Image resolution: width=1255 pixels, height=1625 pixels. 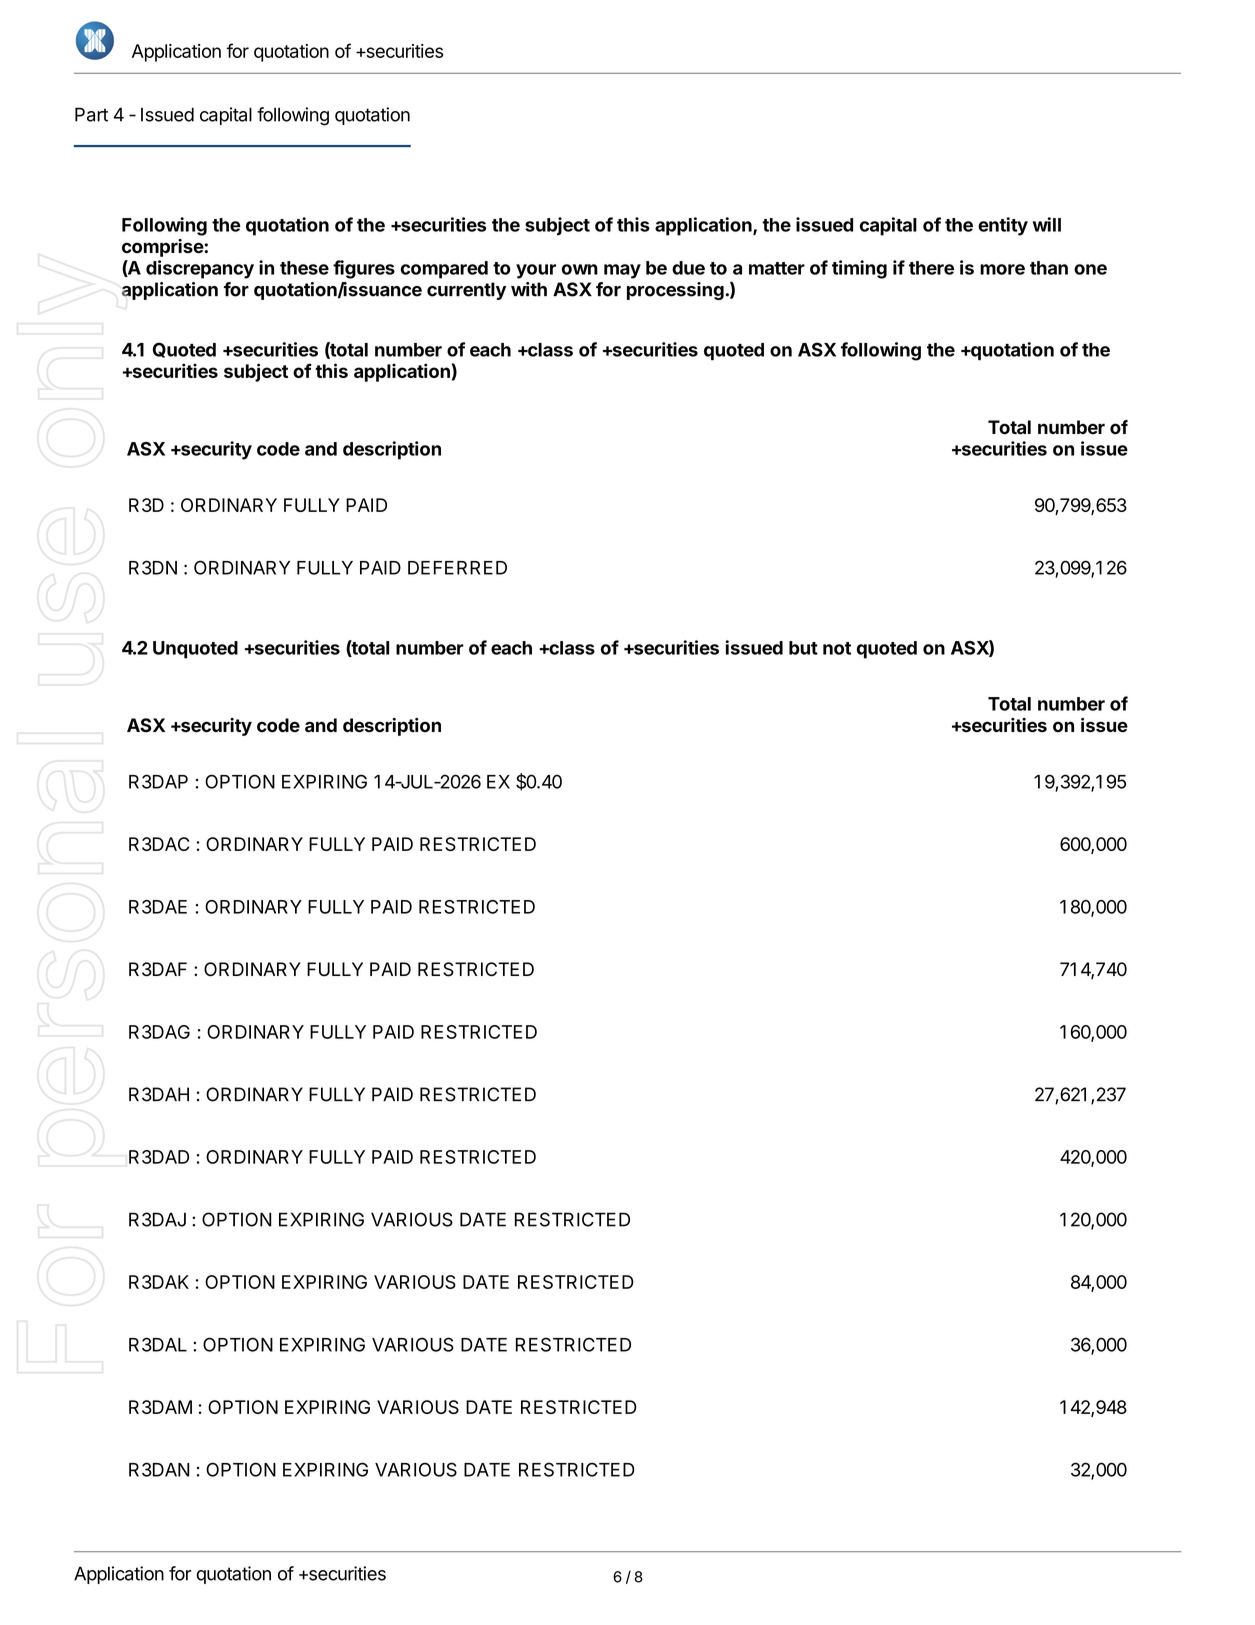 What do you see at coordinates (163, 248) in the screenshot?
I see `comprise` at bounding box center [163, 248].
